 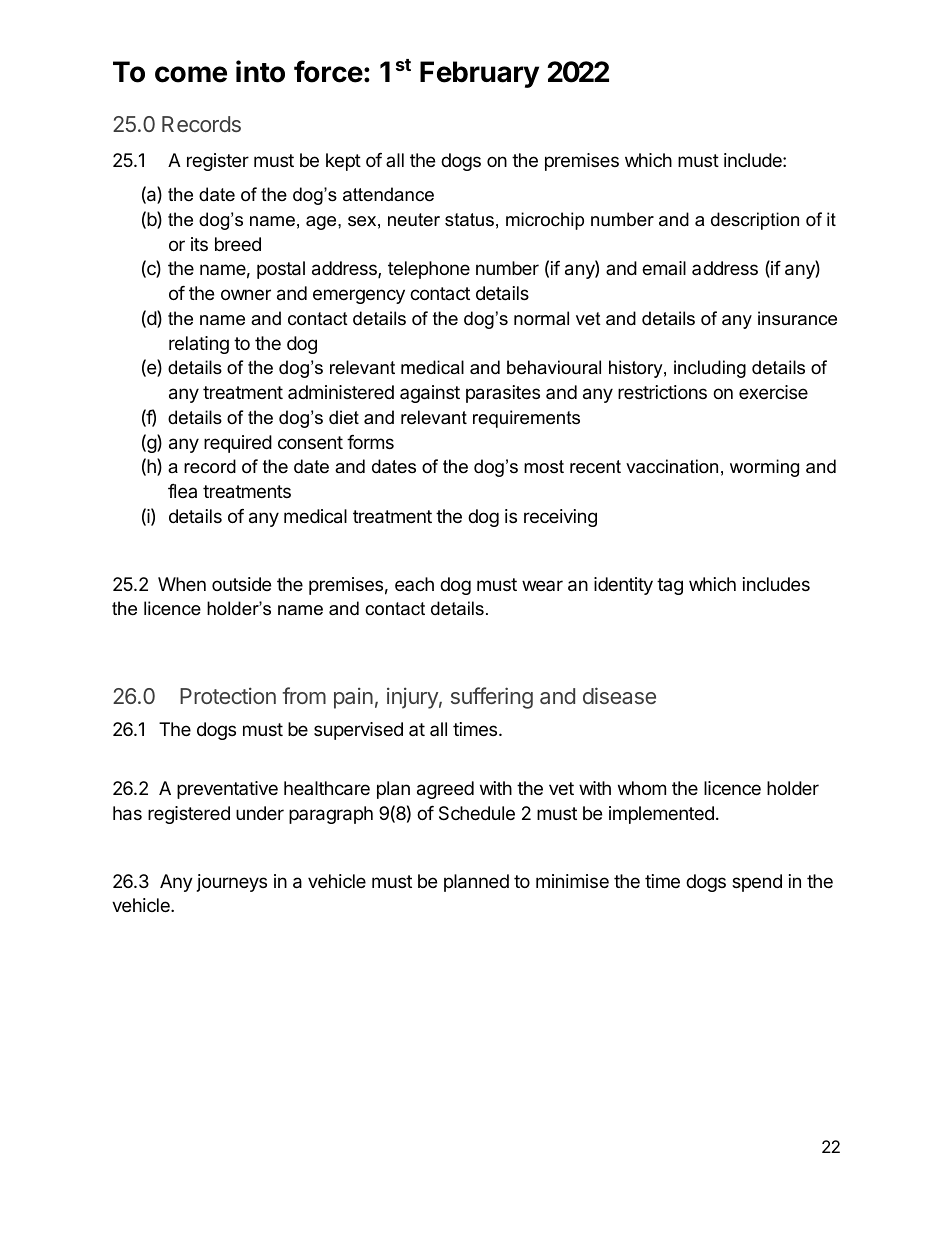 I want to click on most, so click(x=544, y=466).
